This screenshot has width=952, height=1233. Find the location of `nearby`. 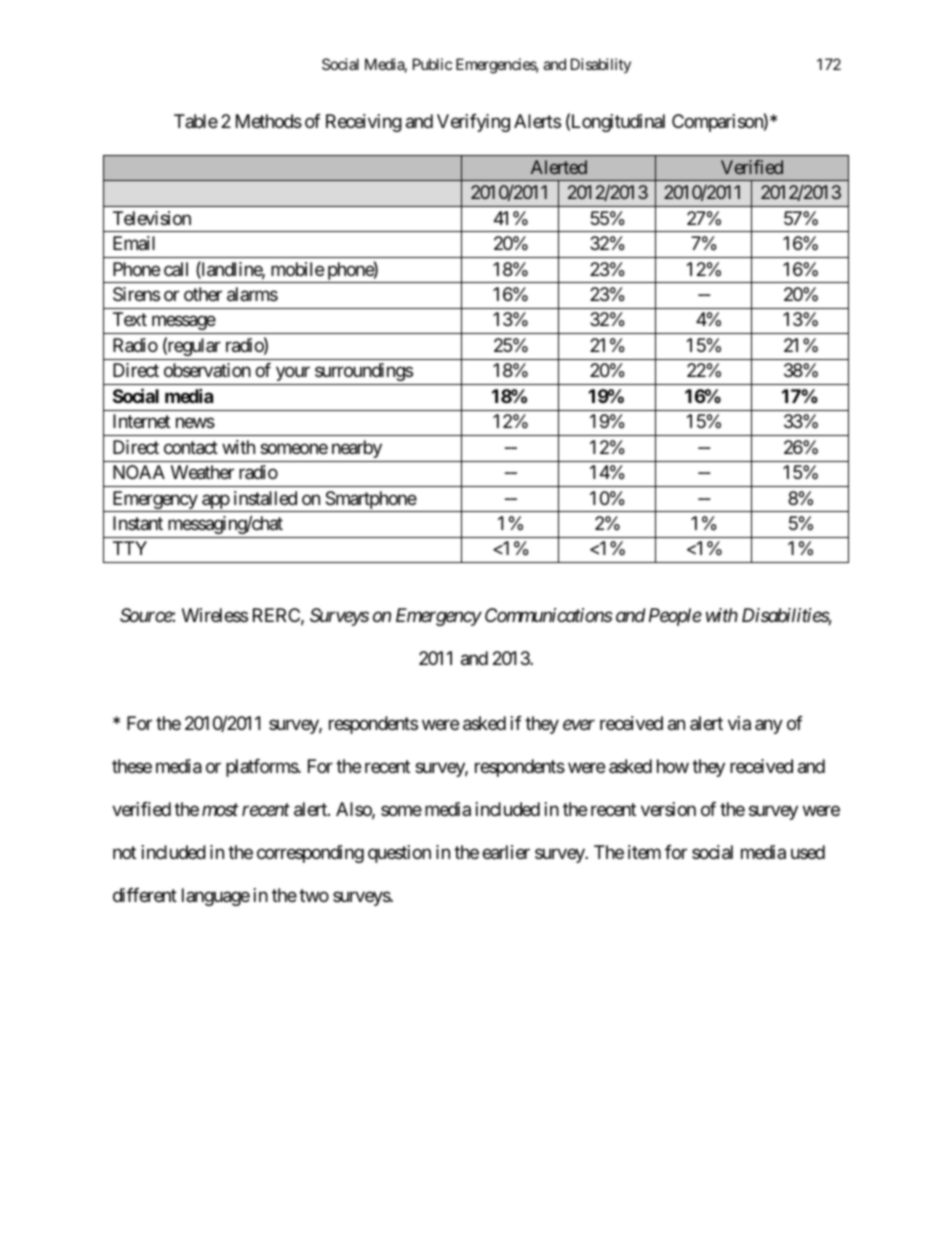

nearby is located at coordinates (357, 449).
